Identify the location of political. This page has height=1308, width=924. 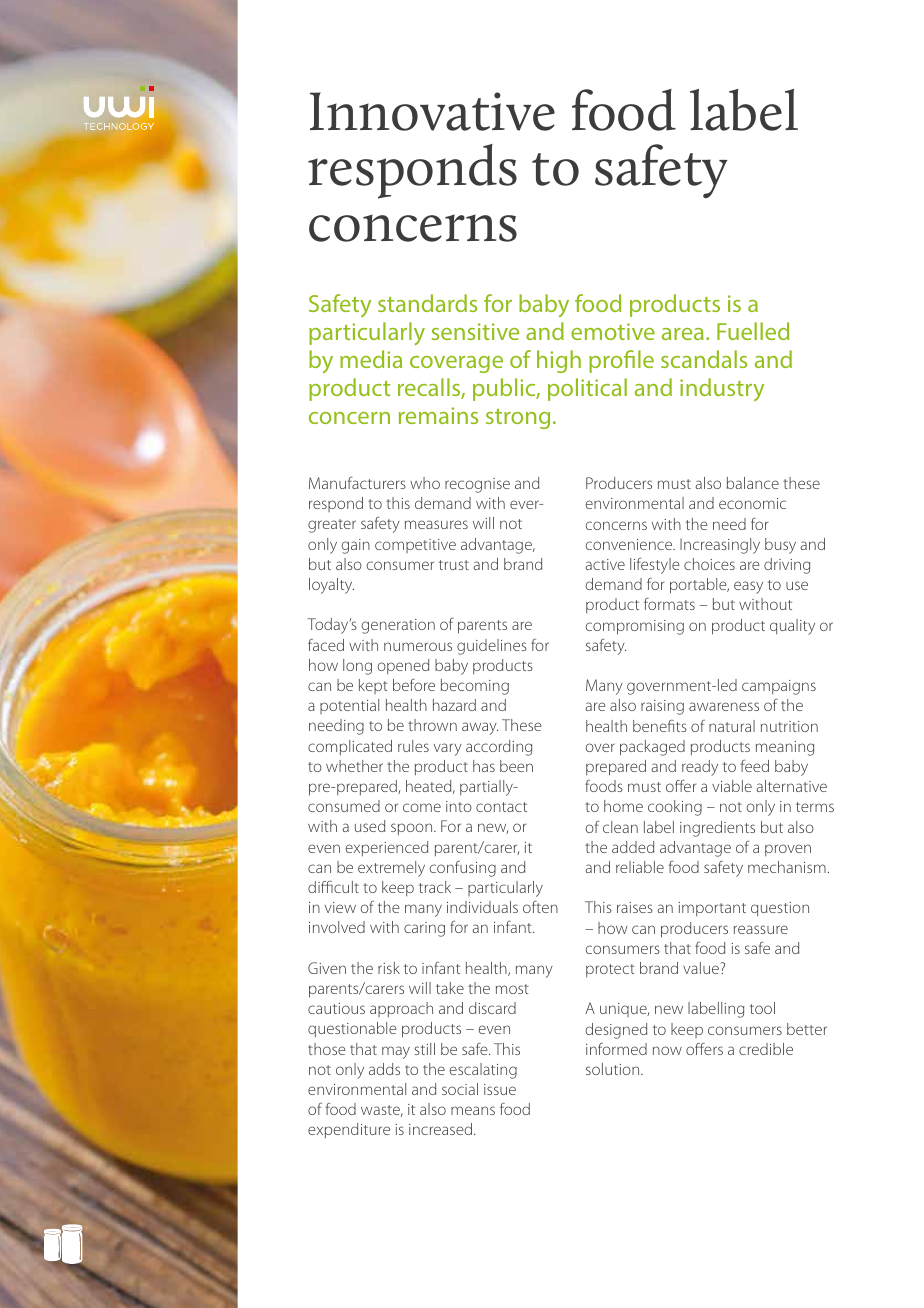
(587, 389).
